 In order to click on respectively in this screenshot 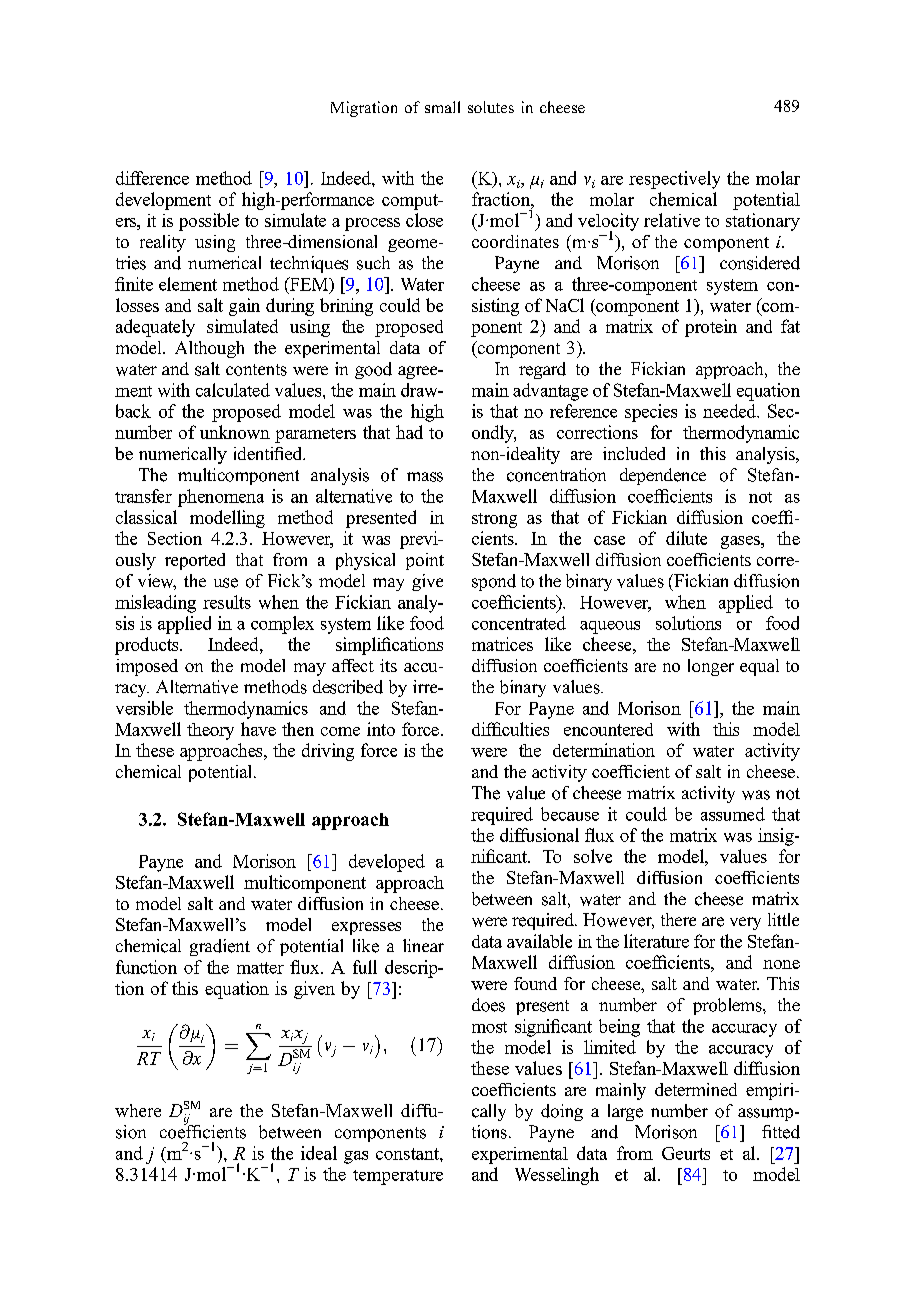, I will do `click(674, 180)`.
